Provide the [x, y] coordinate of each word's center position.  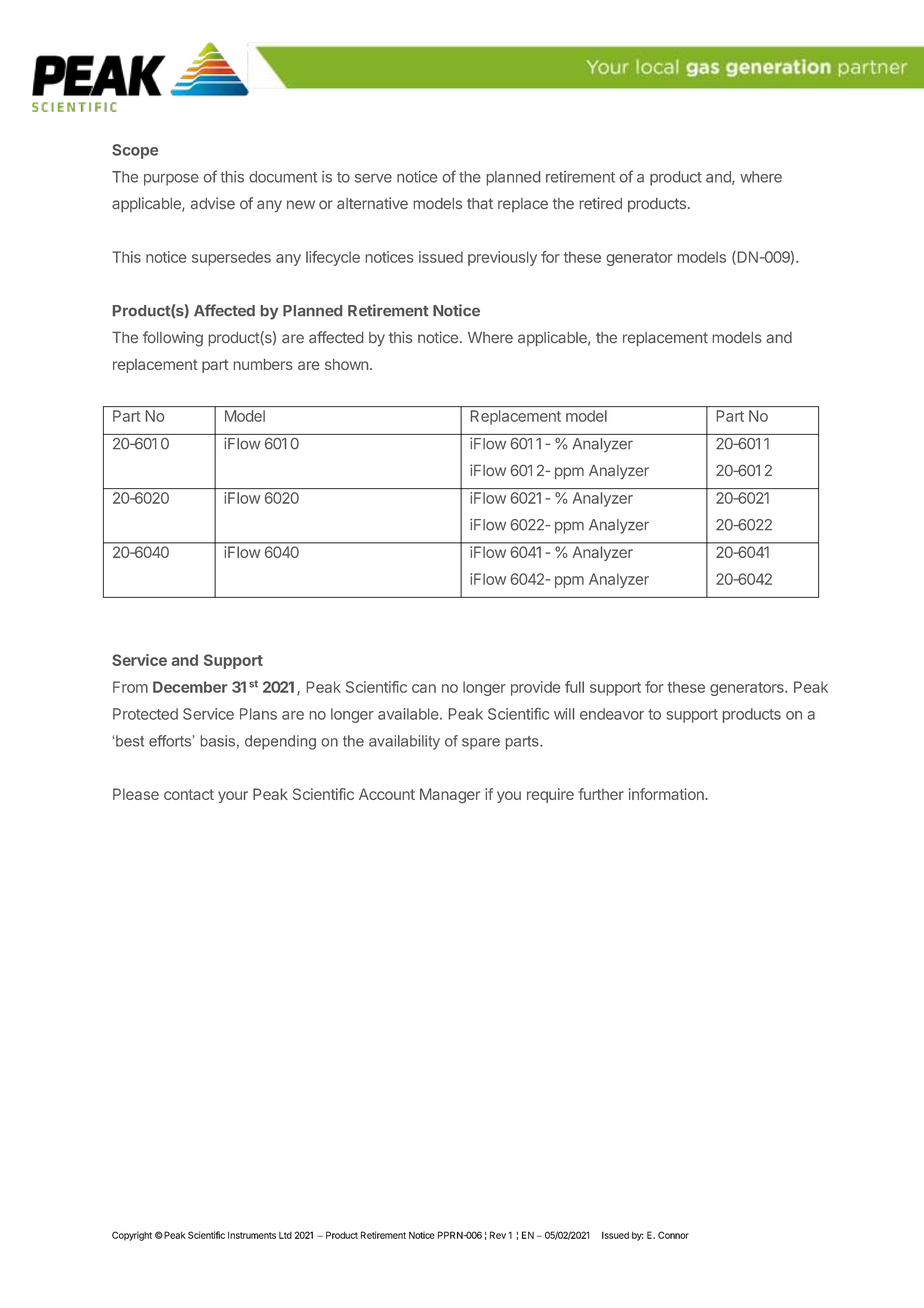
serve [373, 178]
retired [601, 203]
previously [502, 258]
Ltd [285, 1235]
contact [189, 794]
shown [346, 364]
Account [387, 794]
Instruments [252, 1235]
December [190, 687]
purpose [171, 179]
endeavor [612, 714]
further [601, 794]
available [409, 714]
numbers [263, 364]
